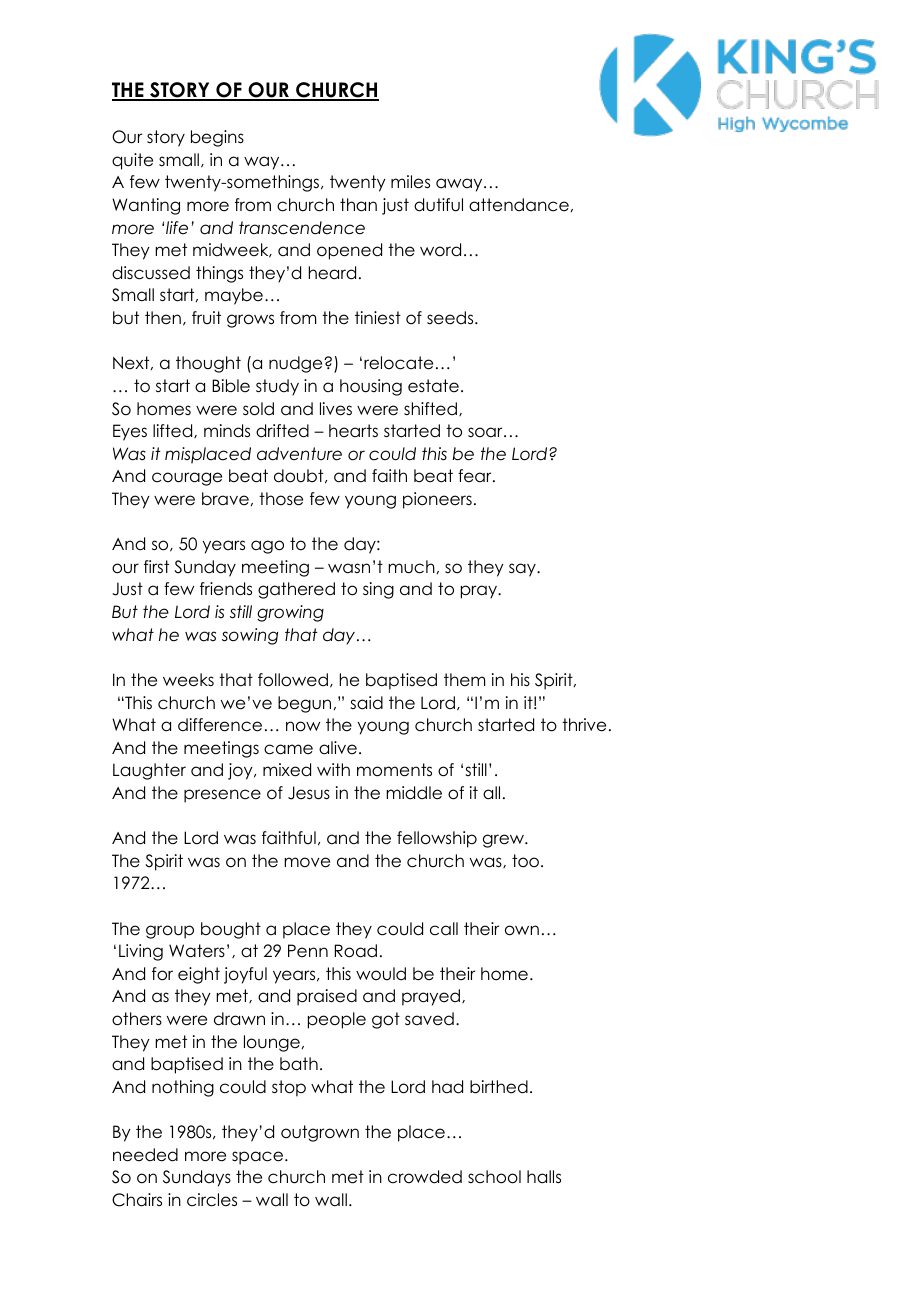 Image resolution: width=924 pixels, height=1308 pixels. I want to click on than, so click(358, 205).
